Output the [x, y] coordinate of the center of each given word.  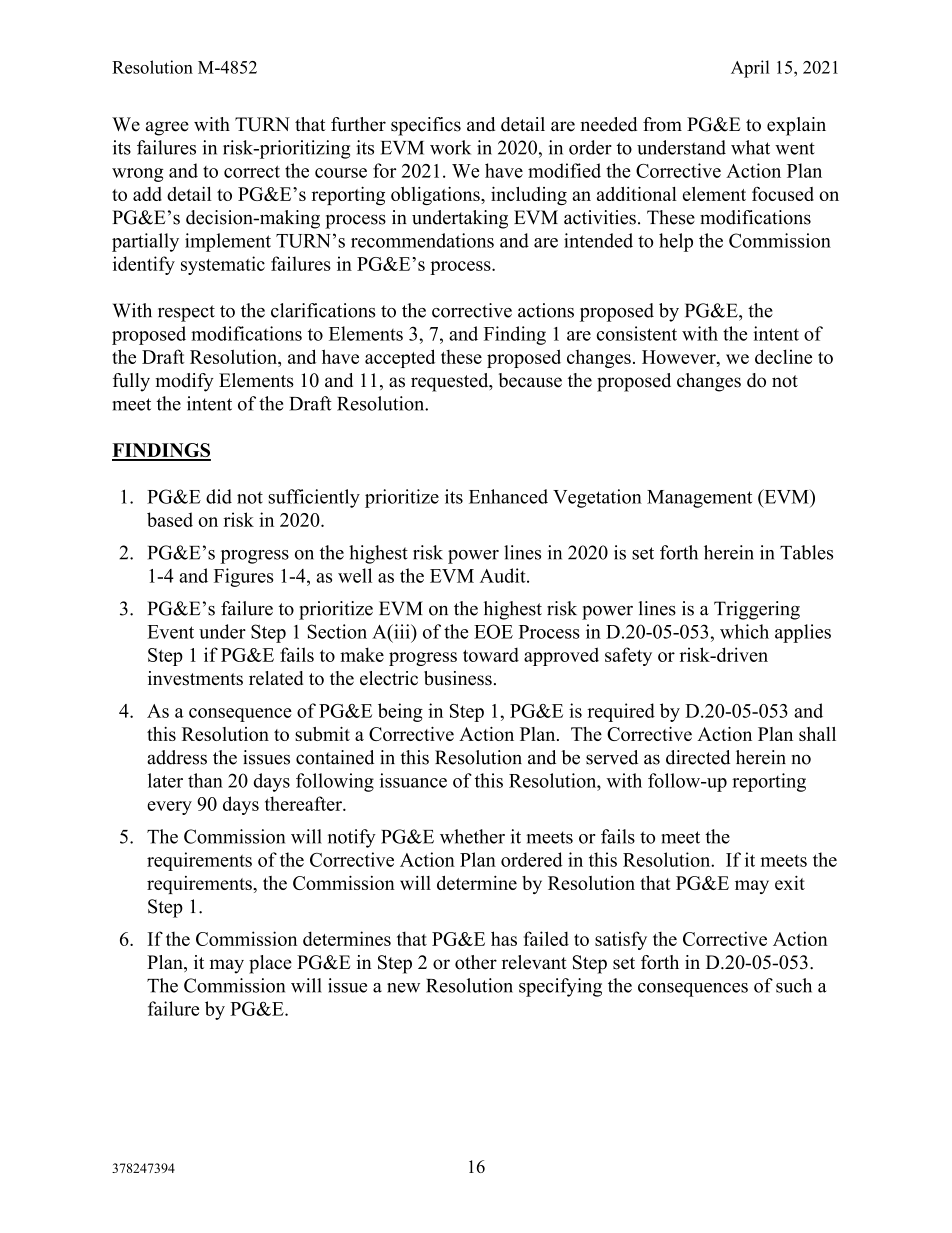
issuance [413, 780]
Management [699, 499]
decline [783, 356]
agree [167, 128]
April [750, 69]
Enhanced [508, 496]
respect [186, 313]
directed [698, 757]
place [270, 964]
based [170, 519]
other [476, 962]
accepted [400, 358]
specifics [426, 126]
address [177, 757]
